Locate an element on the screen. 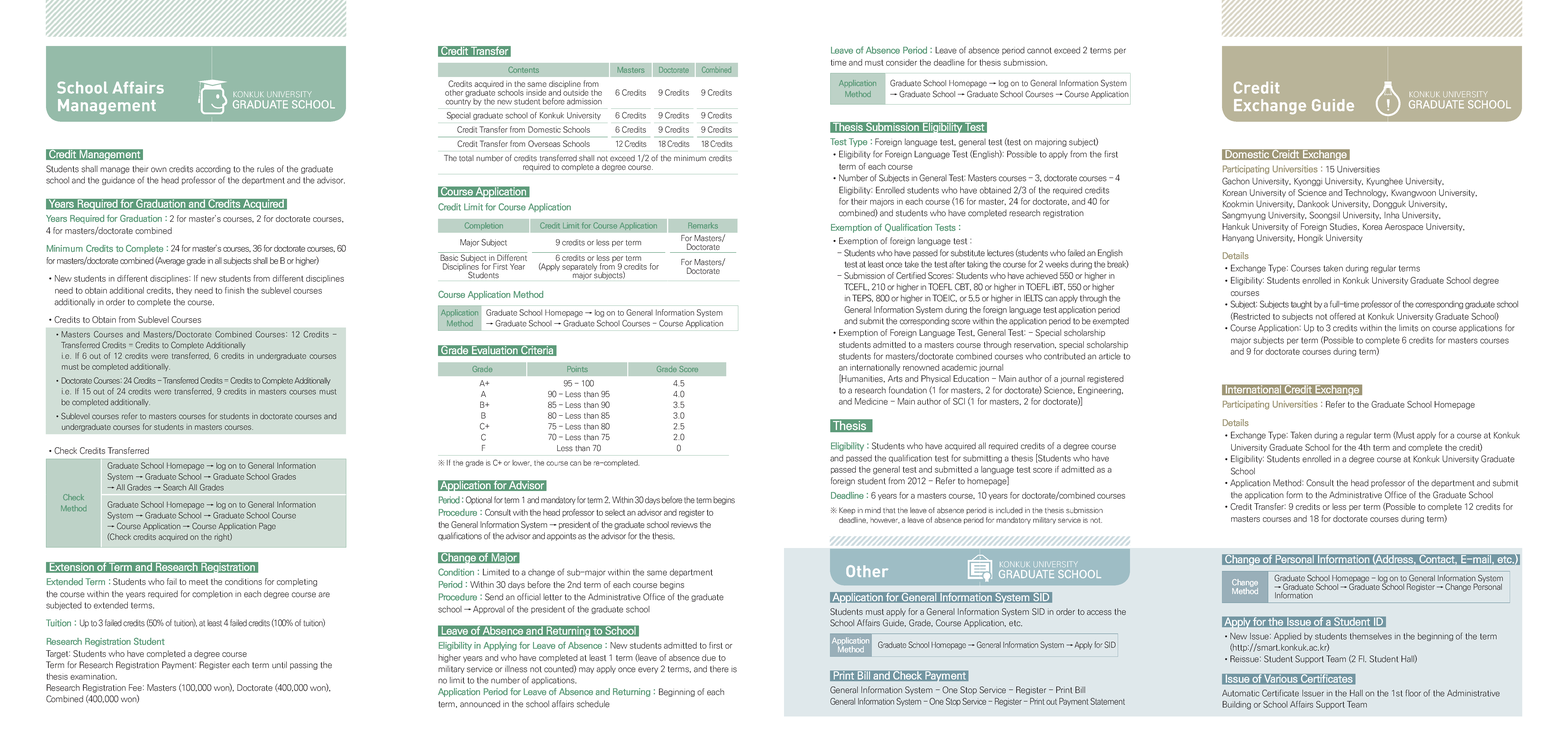 Image resolution: width=1568 pixels, height=750 pixels. there is located at coordinates (719, 669).
